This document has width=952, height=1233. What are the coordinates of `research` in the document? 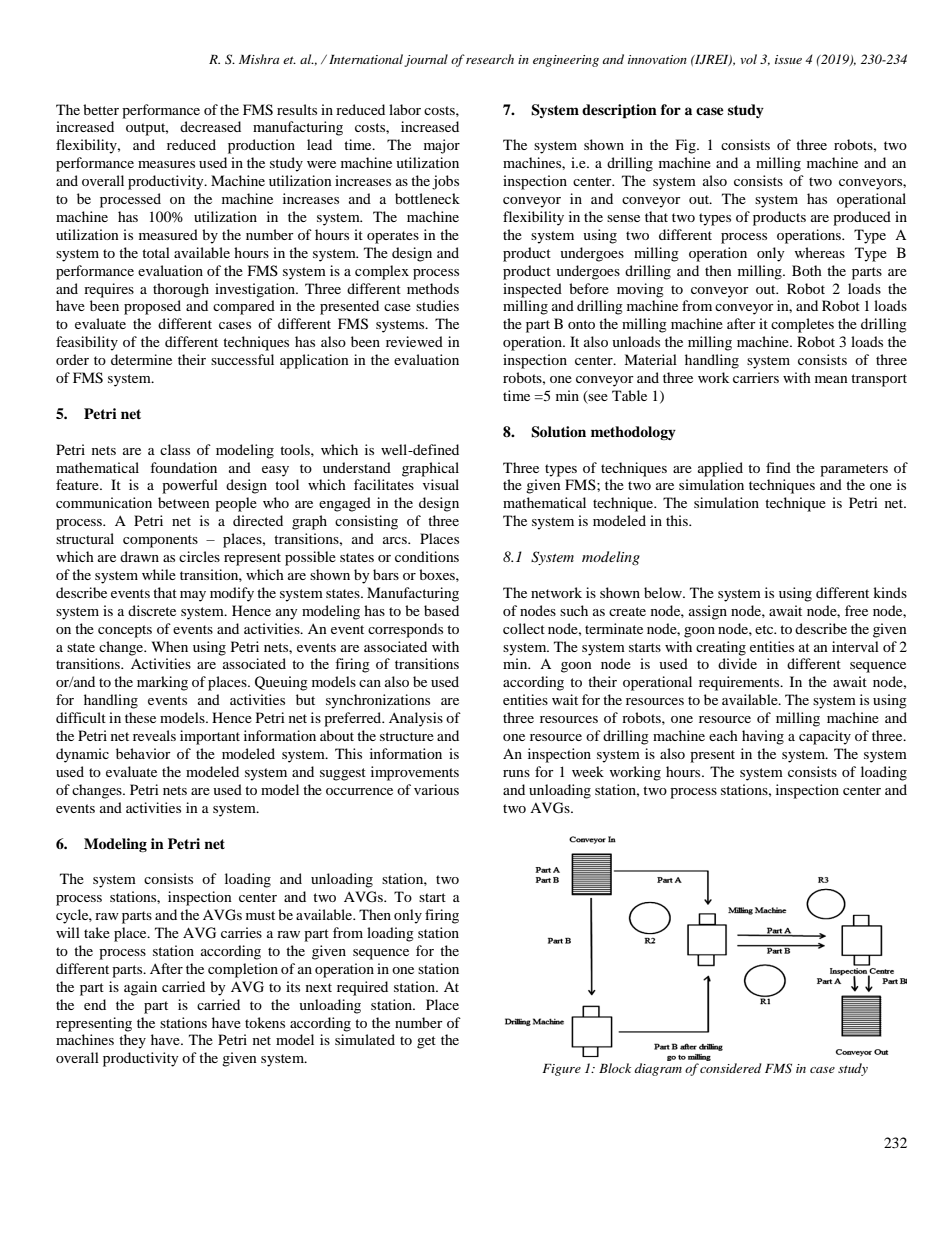 It's located at (490, 59).
